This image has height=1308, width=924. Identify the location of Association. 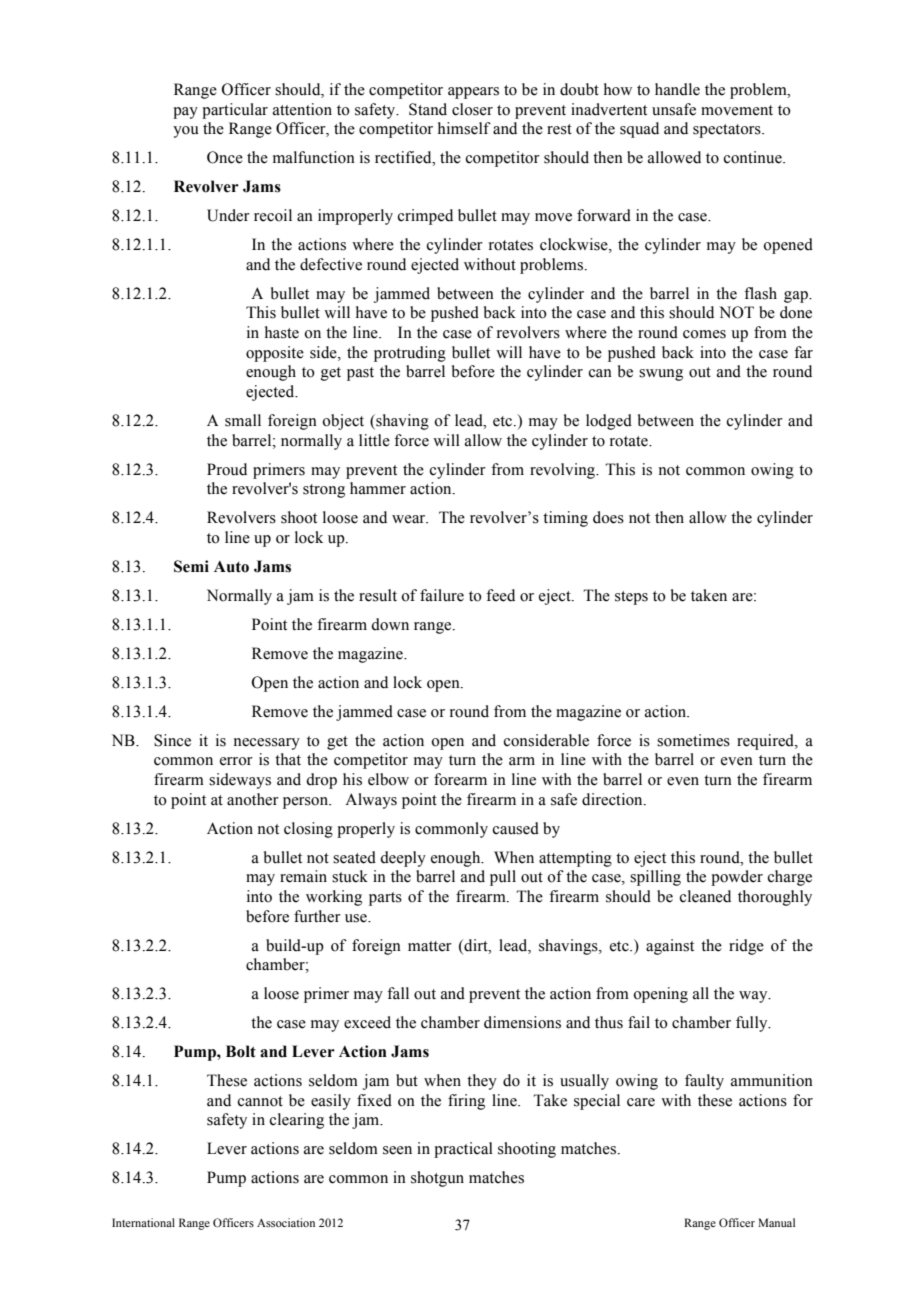
(286, 1222).
